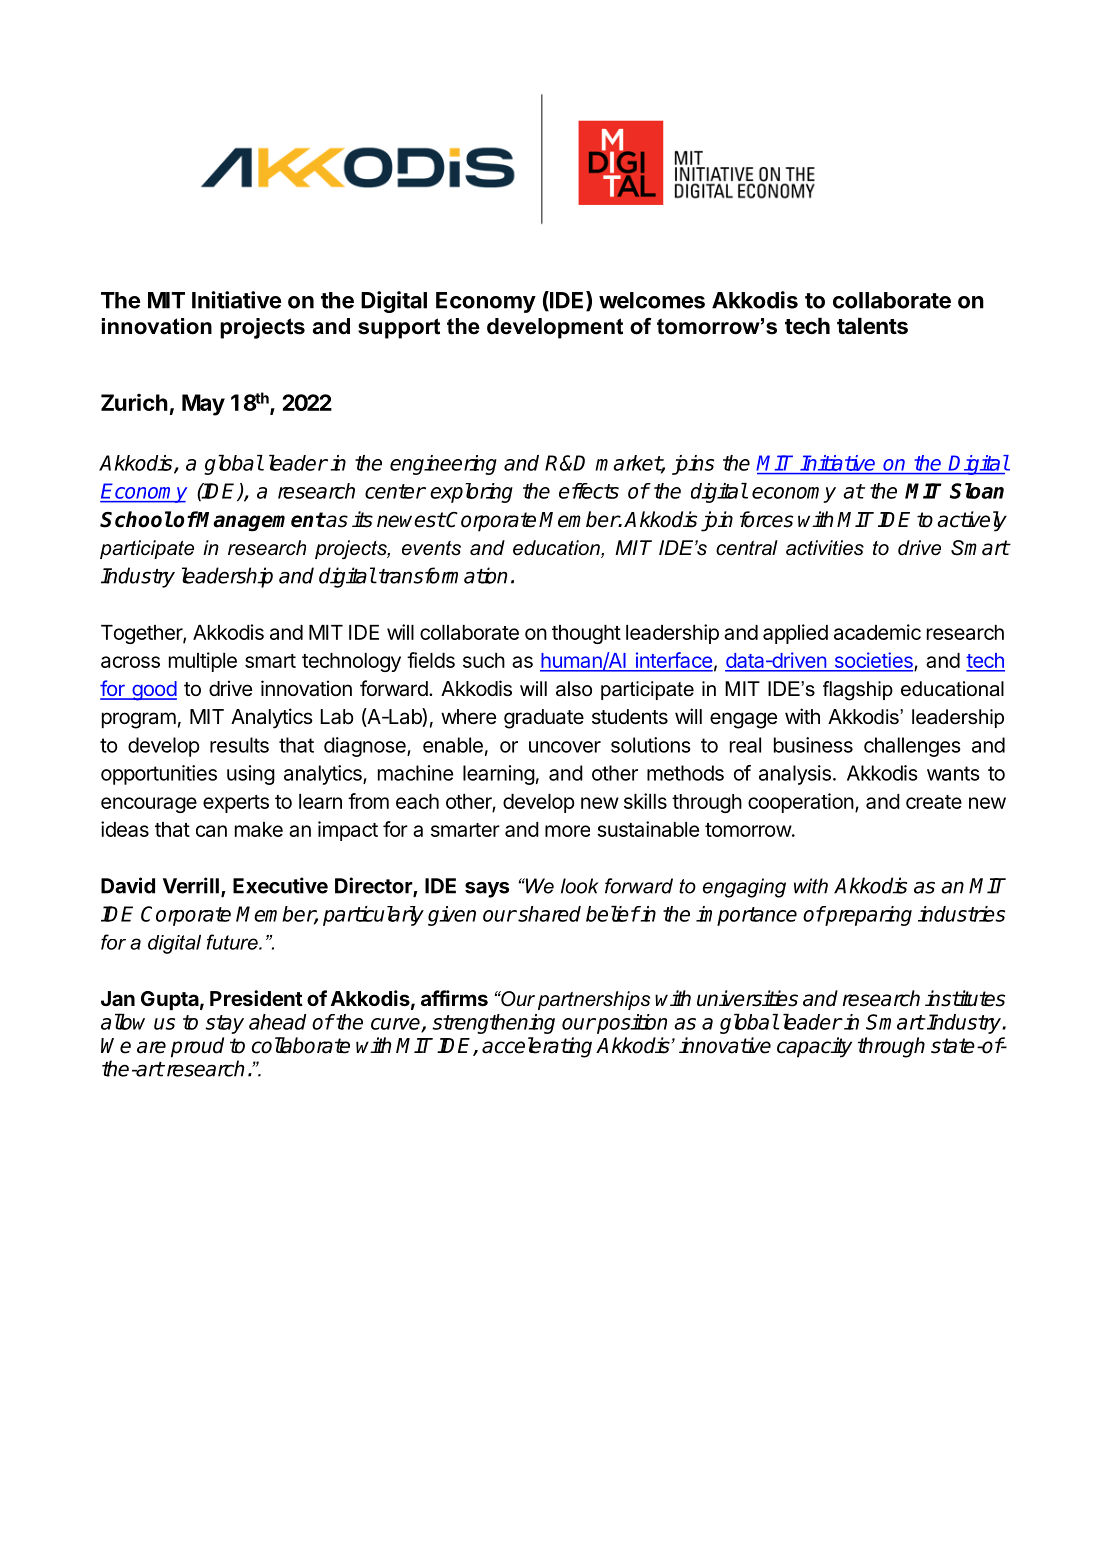 The image size is (1105, 1563). What do you see at coordinates (236, 804) in the image?
I see `experts` at bounding box center [236, 804].
